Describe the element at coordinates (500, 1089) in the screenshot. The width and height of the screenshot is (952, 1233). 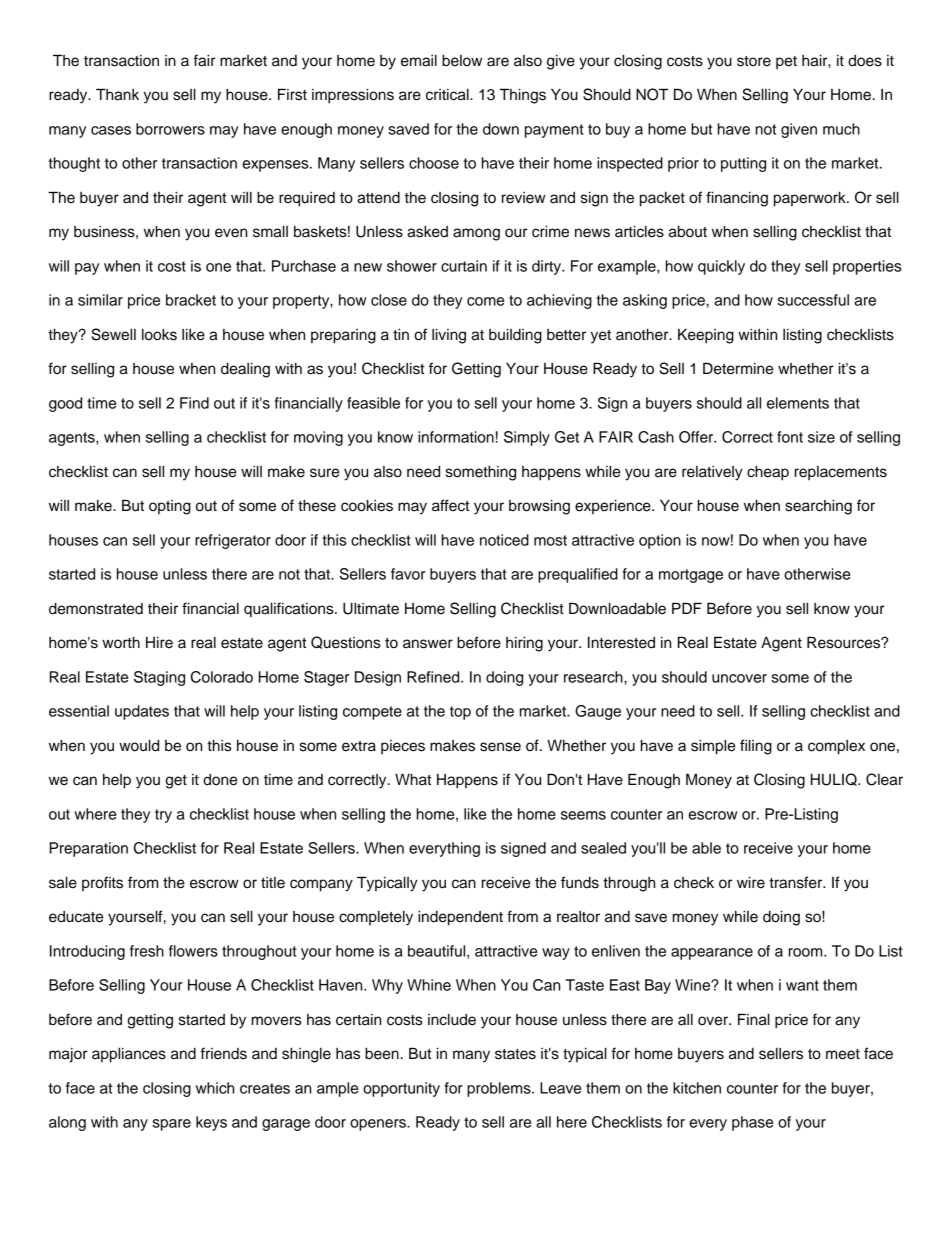
I see `problems` at that location.
